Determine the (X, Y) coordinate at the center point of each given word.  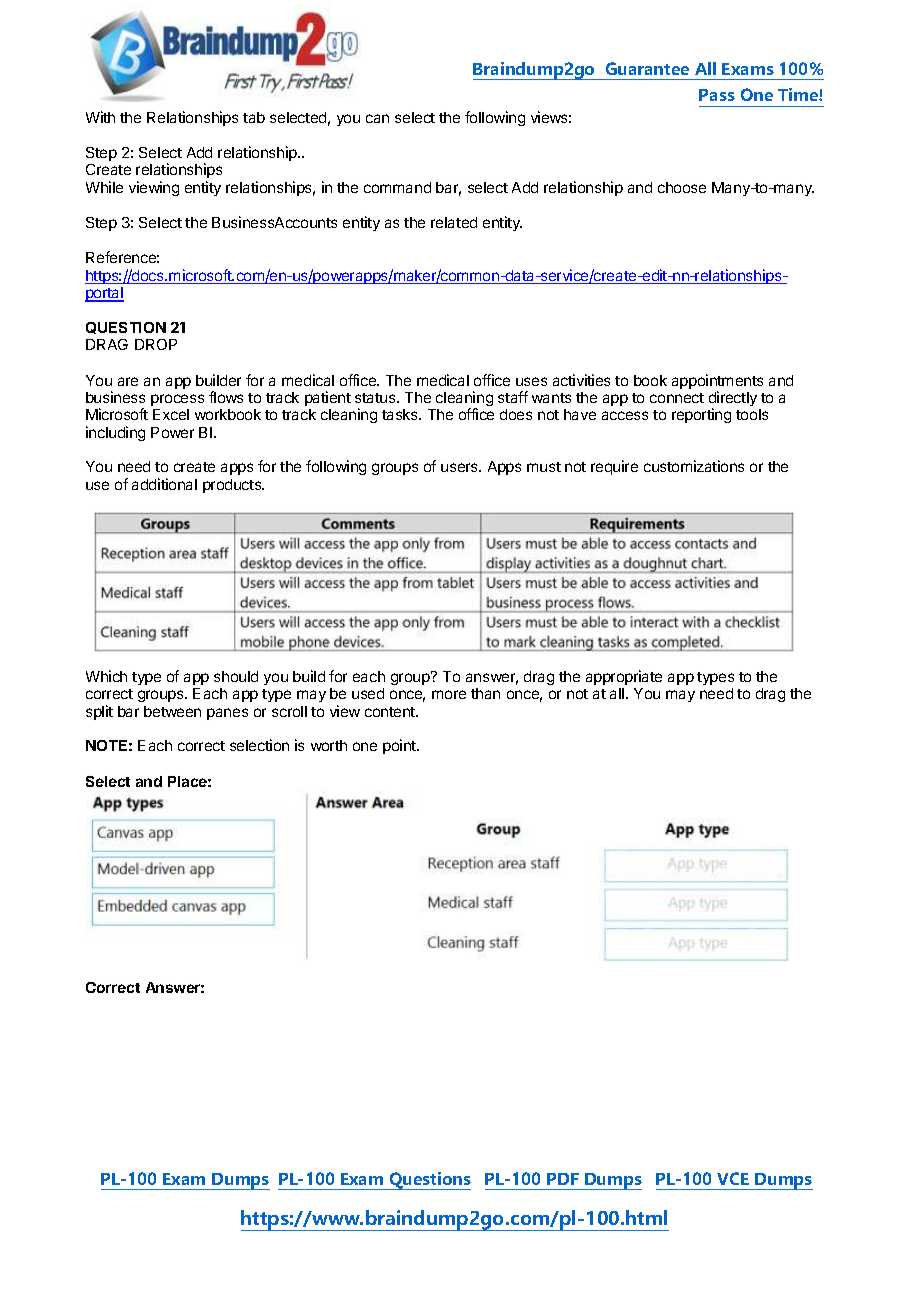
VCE (733, 1178)
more (449, 694)
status (376, 398)
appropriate (624, 677)
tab (254, 117)
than (485, 693)
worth (329, 745)
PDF (563, 1179)
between (172, 711)
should (236, 676)
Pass (717, 95)
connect (677, 398)
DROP (156, 344)
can (377, 118)
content (391, 712)
